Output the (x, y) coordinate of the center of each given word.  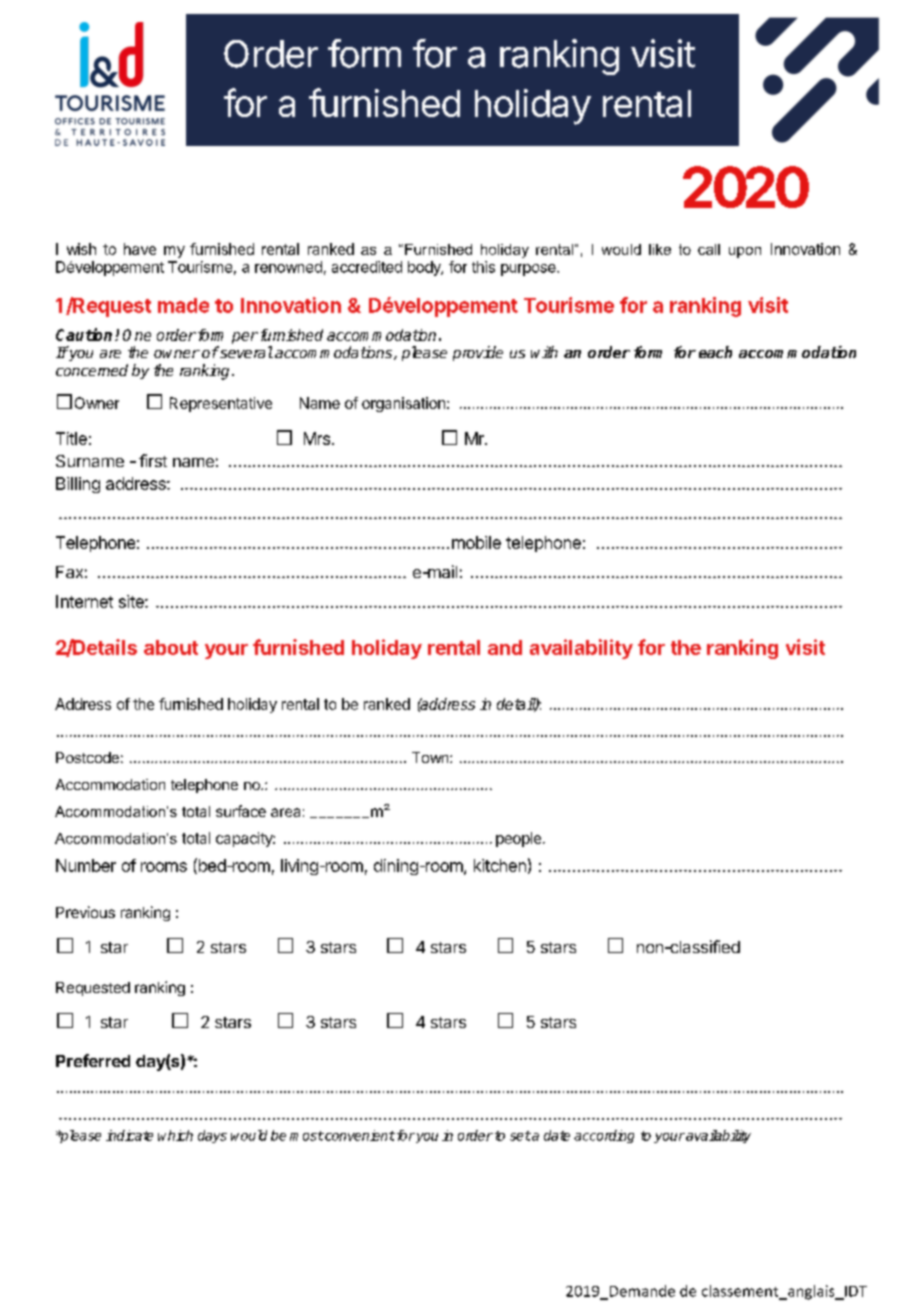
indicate (129, 1135)
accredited (367, 267)
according (604, 1136)
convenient (359, 1135)
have (140, 249)
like (660, 249)
